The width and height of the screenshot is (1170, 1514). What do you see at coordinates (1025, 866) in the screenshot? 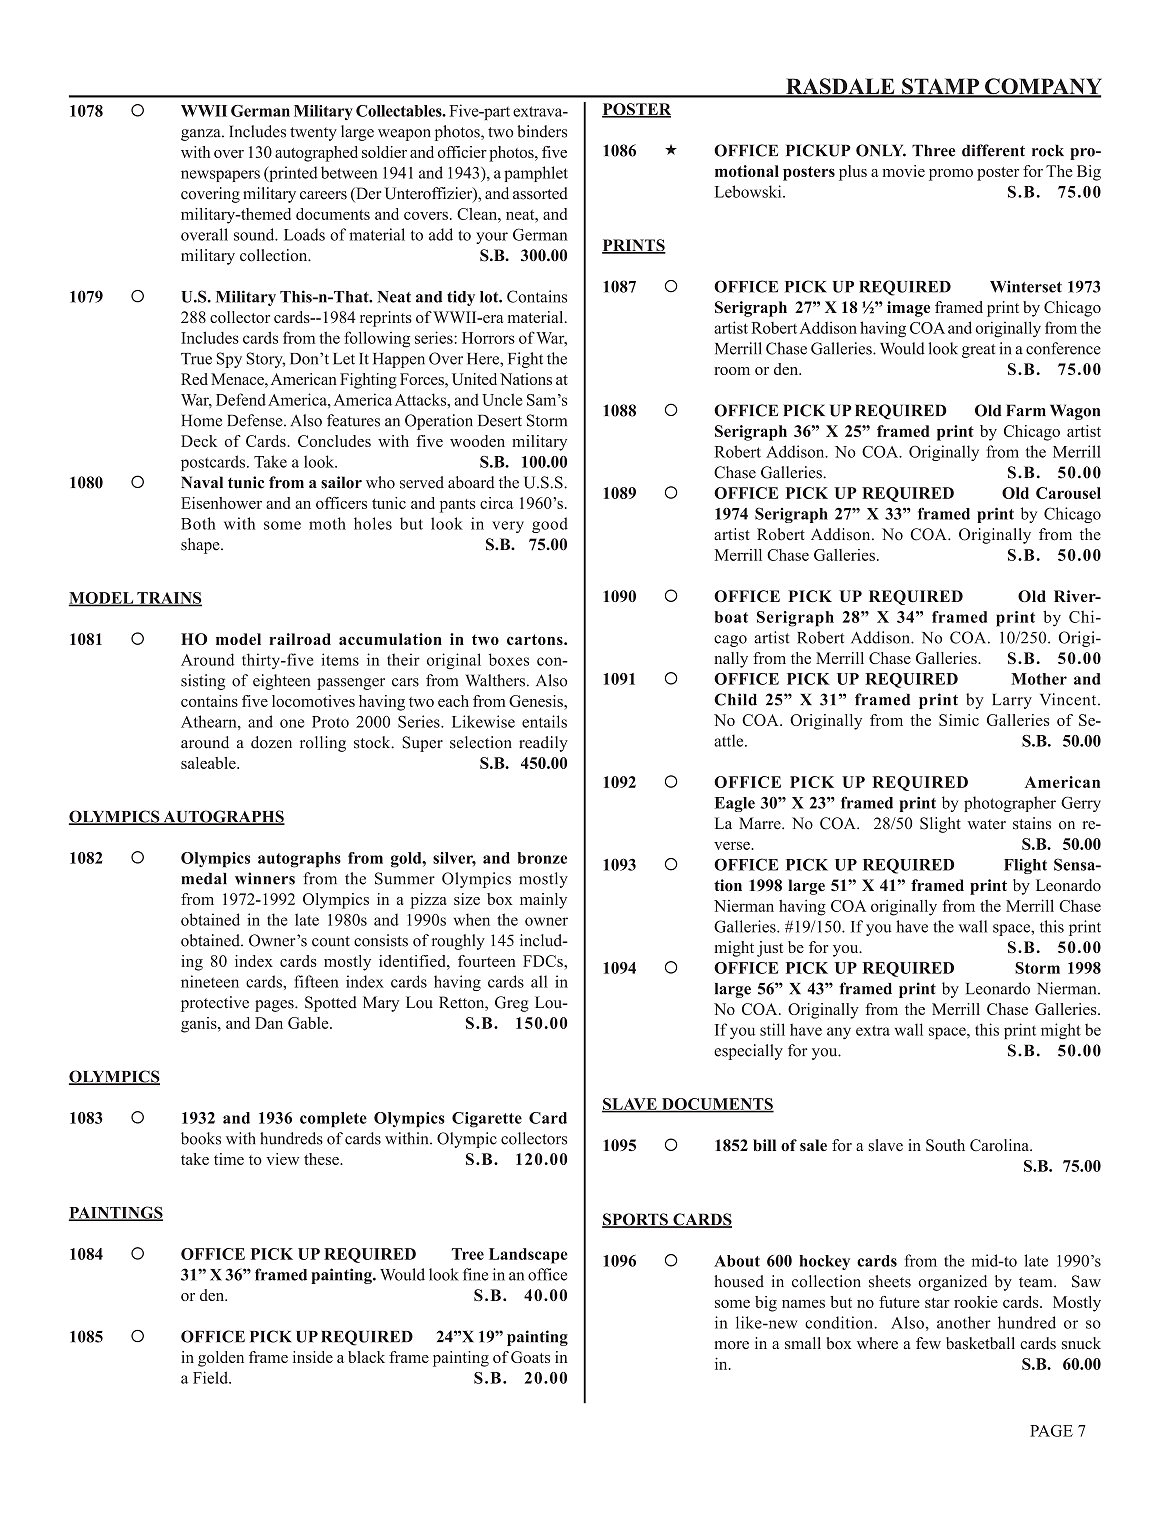
I see `Flight` at bounding box center [1025, 866].
